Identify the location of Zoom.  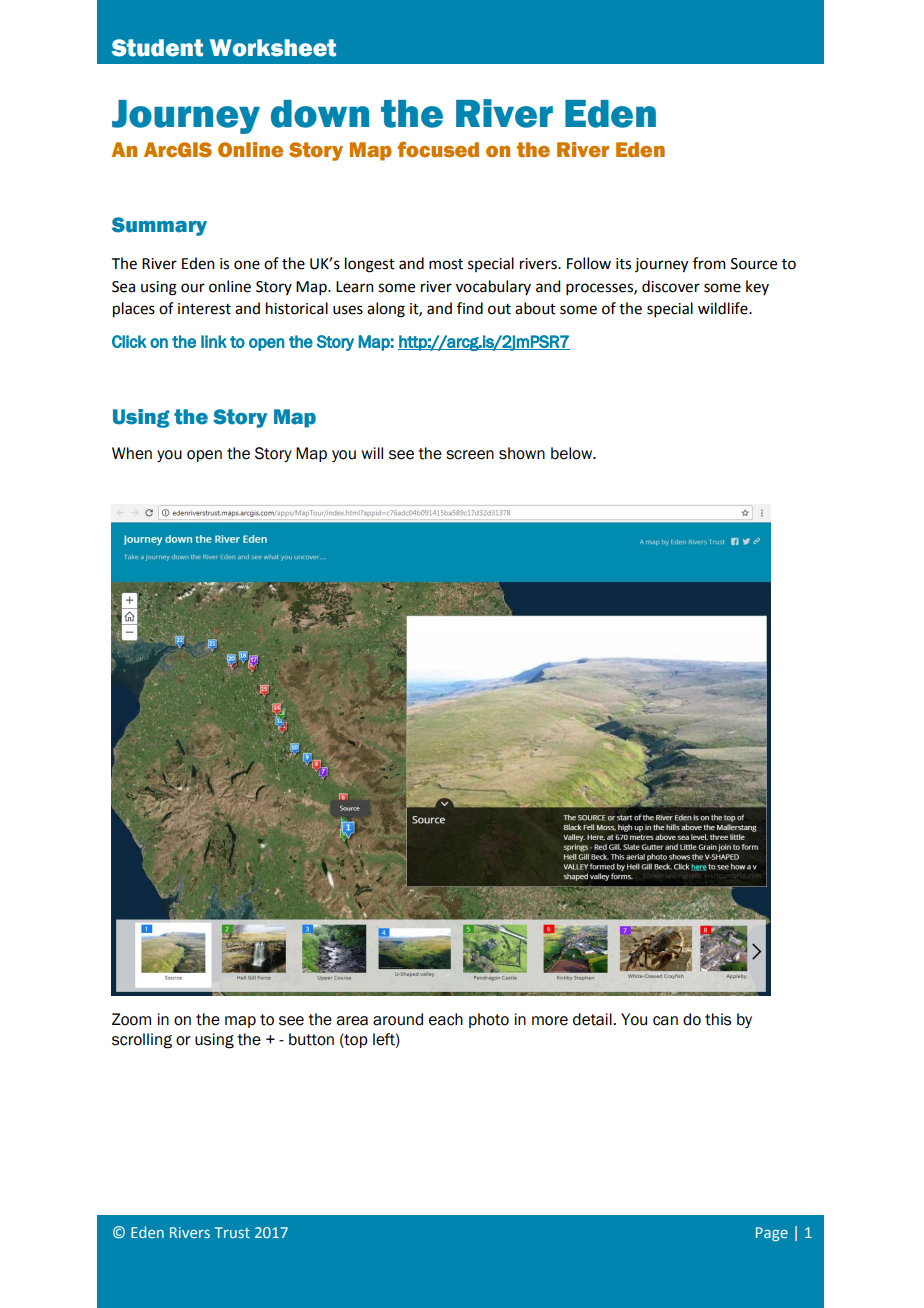
(131, 1019).
